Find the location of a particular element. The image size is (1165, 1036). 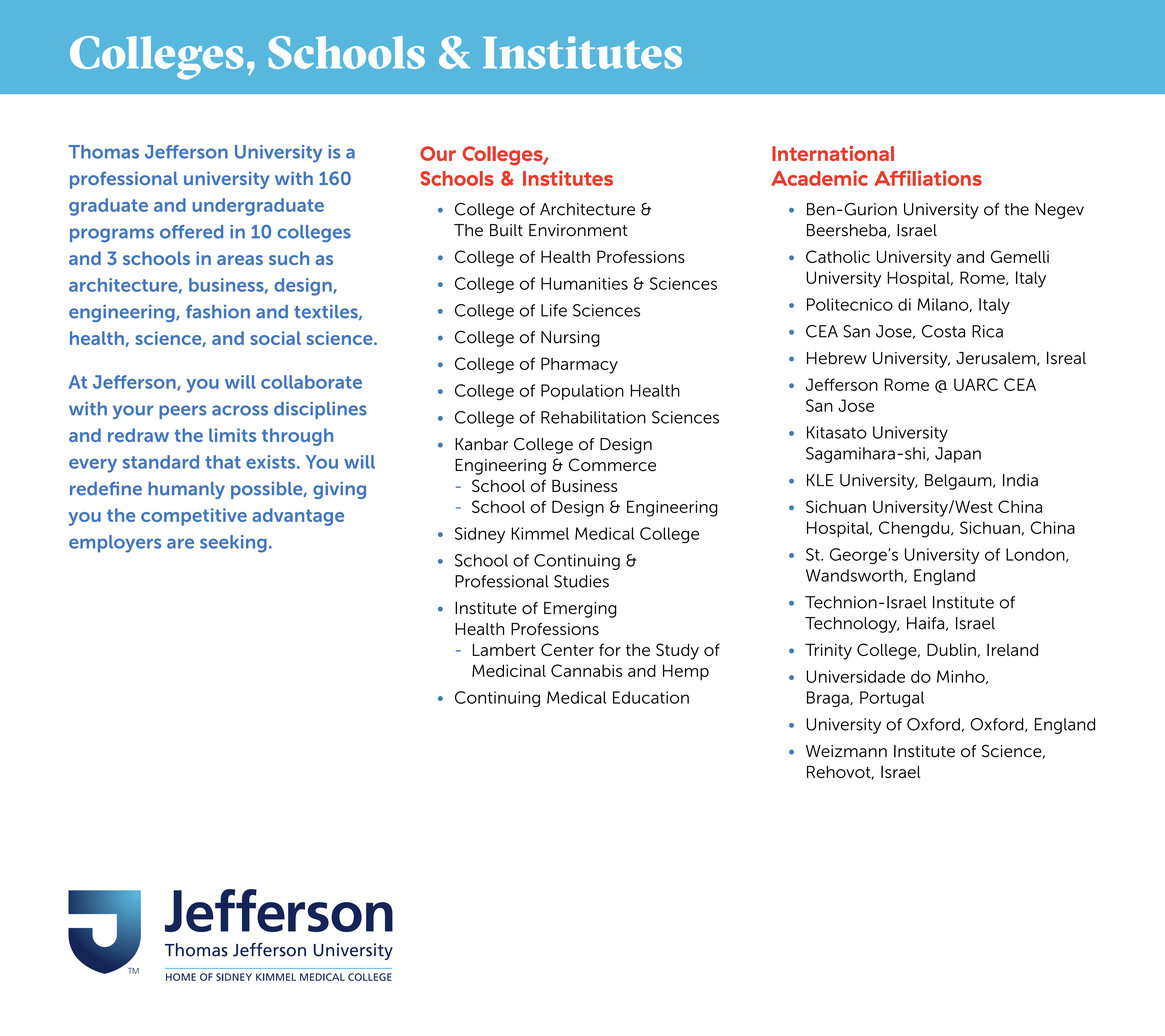

seeking is located at coordinates (233, 544).
